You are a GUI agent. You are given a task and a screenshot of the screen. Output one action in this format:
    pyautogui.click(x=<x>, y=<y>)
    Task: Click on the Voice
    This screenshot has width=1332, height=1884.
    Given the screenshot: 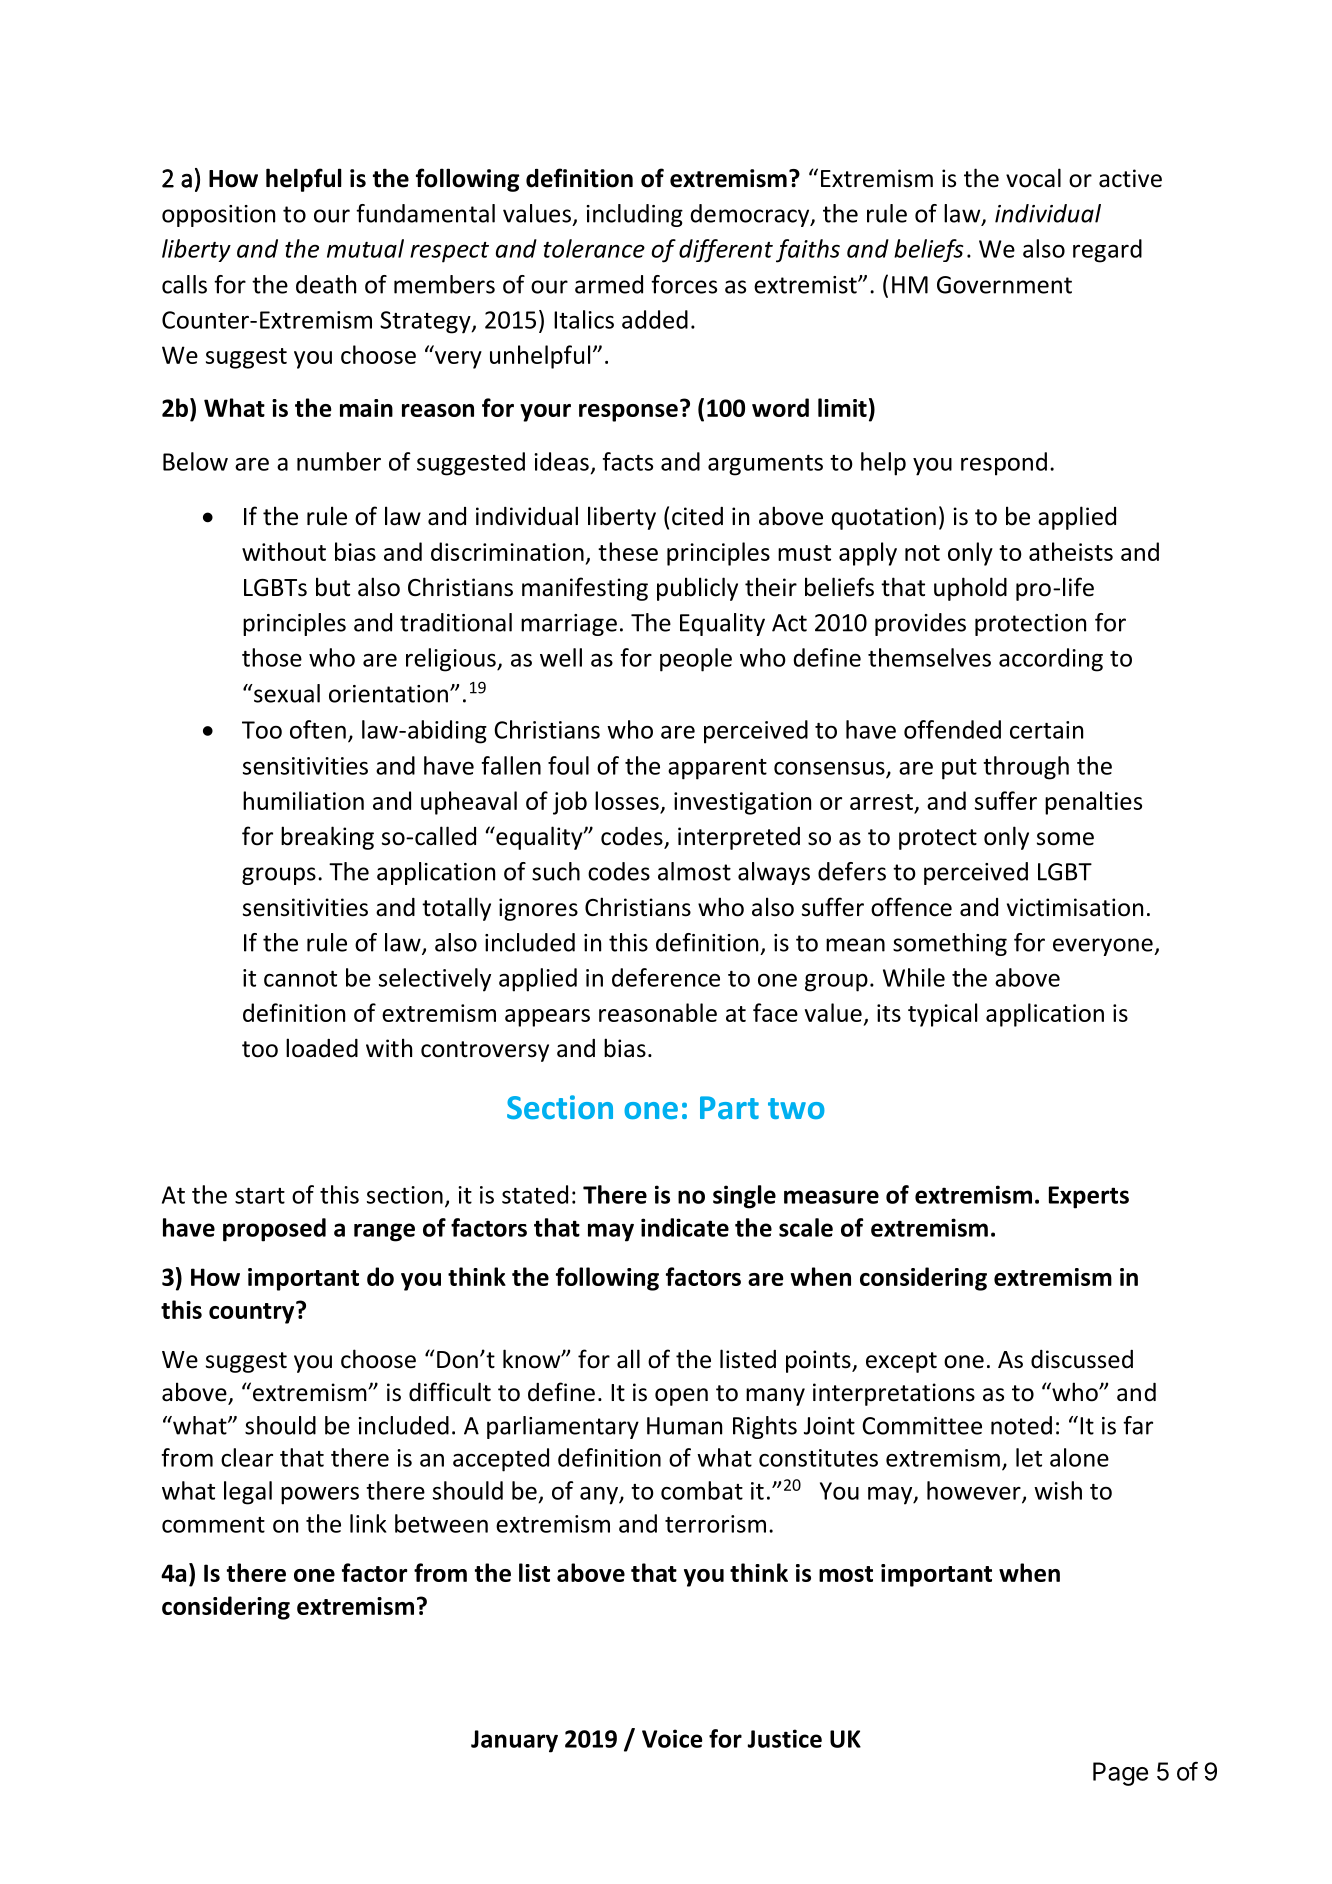 What is the action you would take?
    pyautogui.click(x=672, y=1738)
